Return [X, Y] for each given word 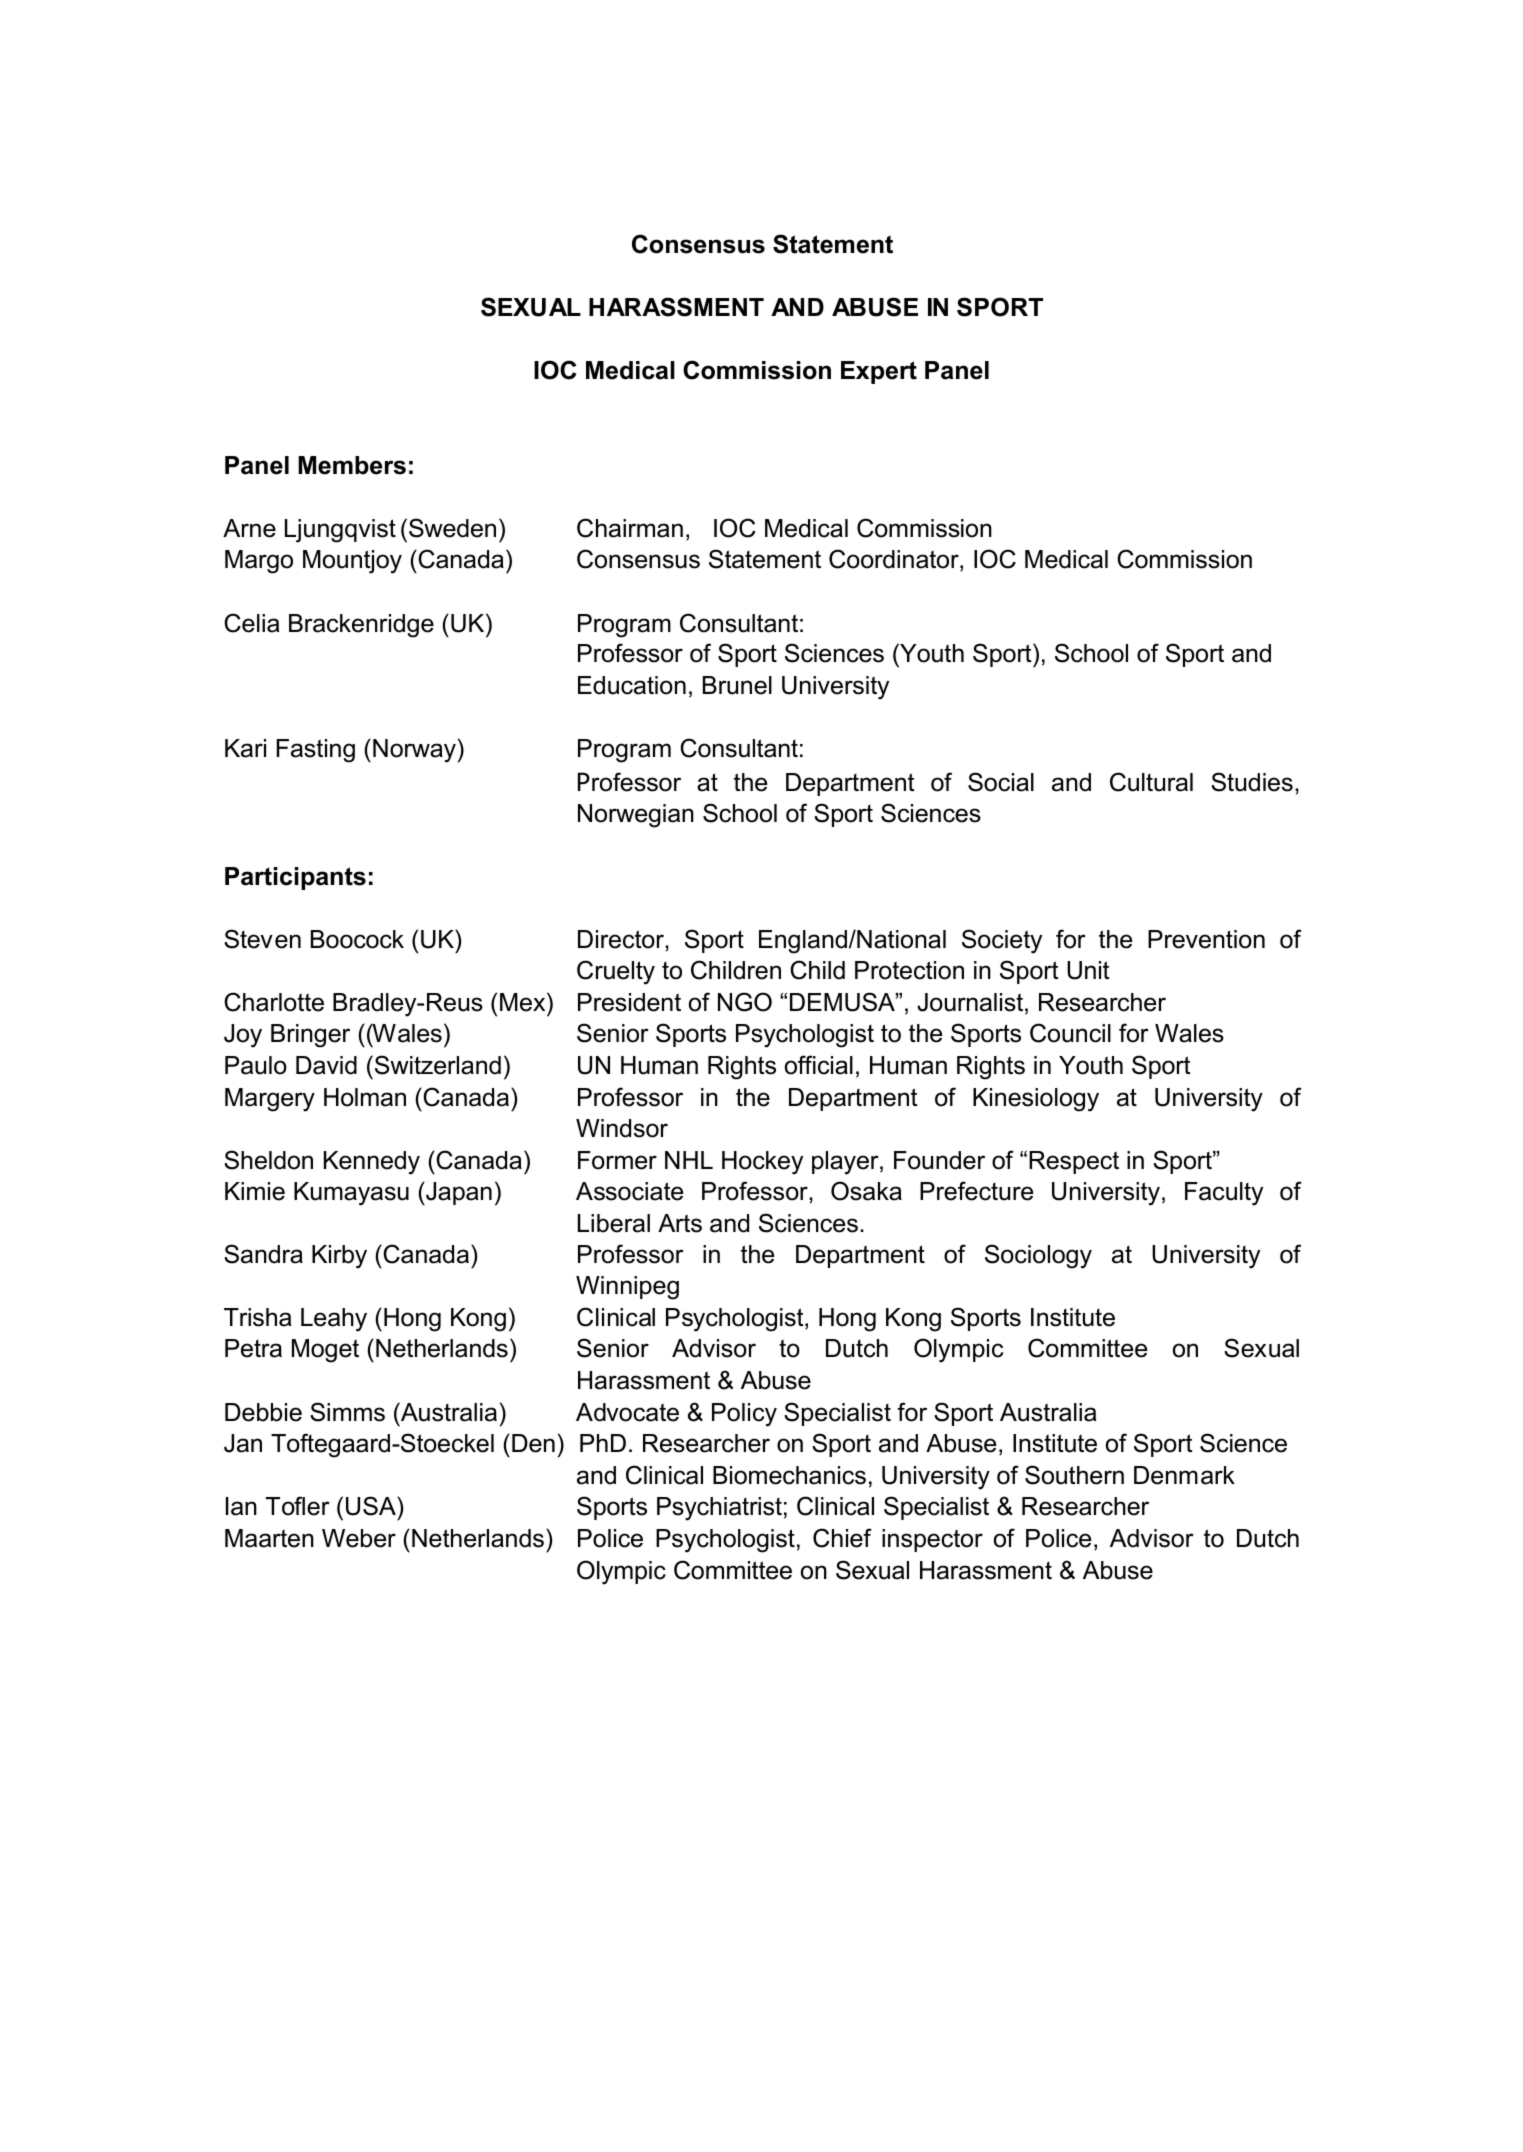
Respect [1074, 1162]
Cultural [1151, 782]
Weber [359, 1538]
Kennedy [372, 1163]
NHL [689, 1160]
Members [352, 465]
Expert [879, 372]
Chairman [630, 528]
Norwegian [636, 816]
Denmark [1184, 1475]
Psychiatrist [719, 1509]
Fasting [316, 751]
